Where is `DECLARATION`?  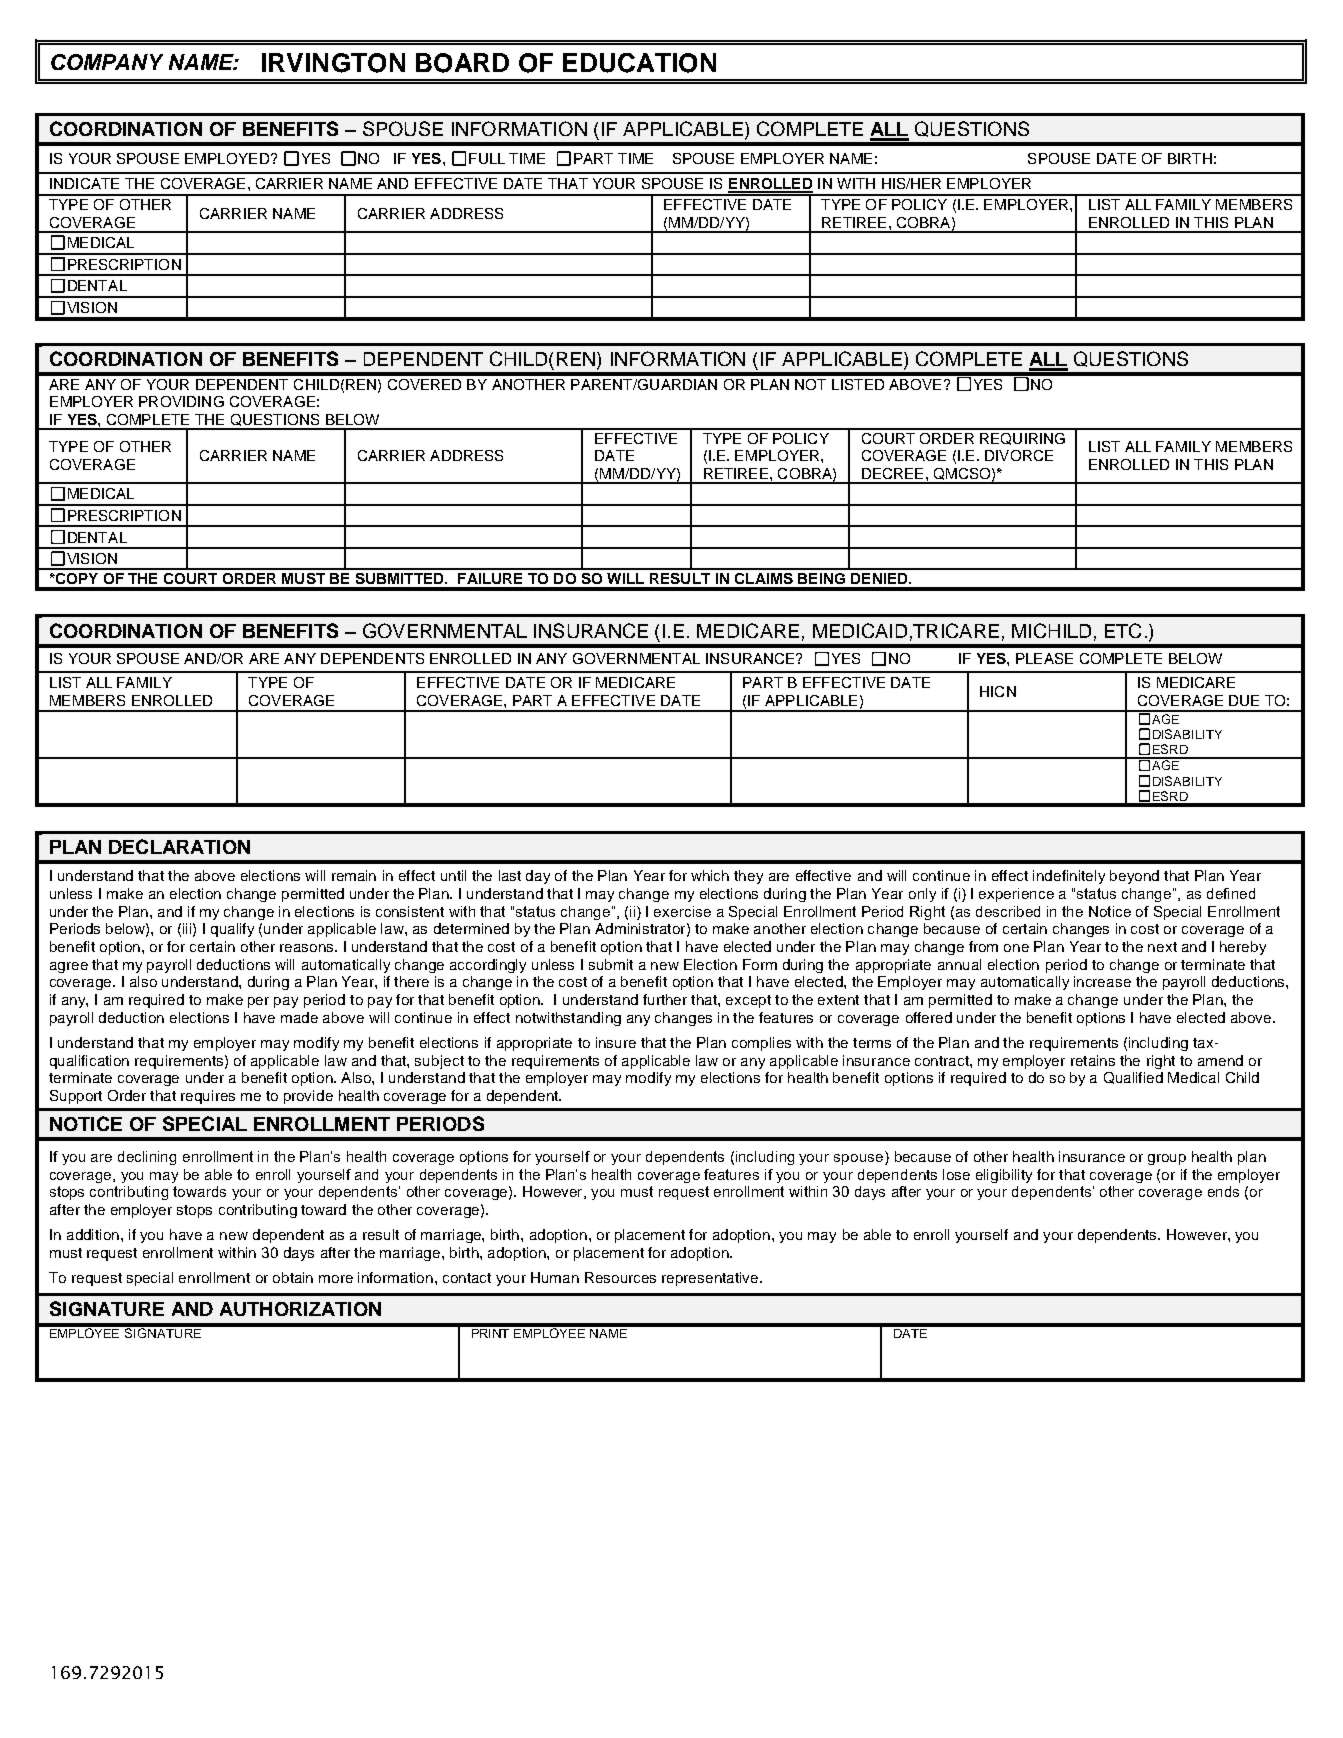 DECLARATION is located at coordinates (179, 846).
